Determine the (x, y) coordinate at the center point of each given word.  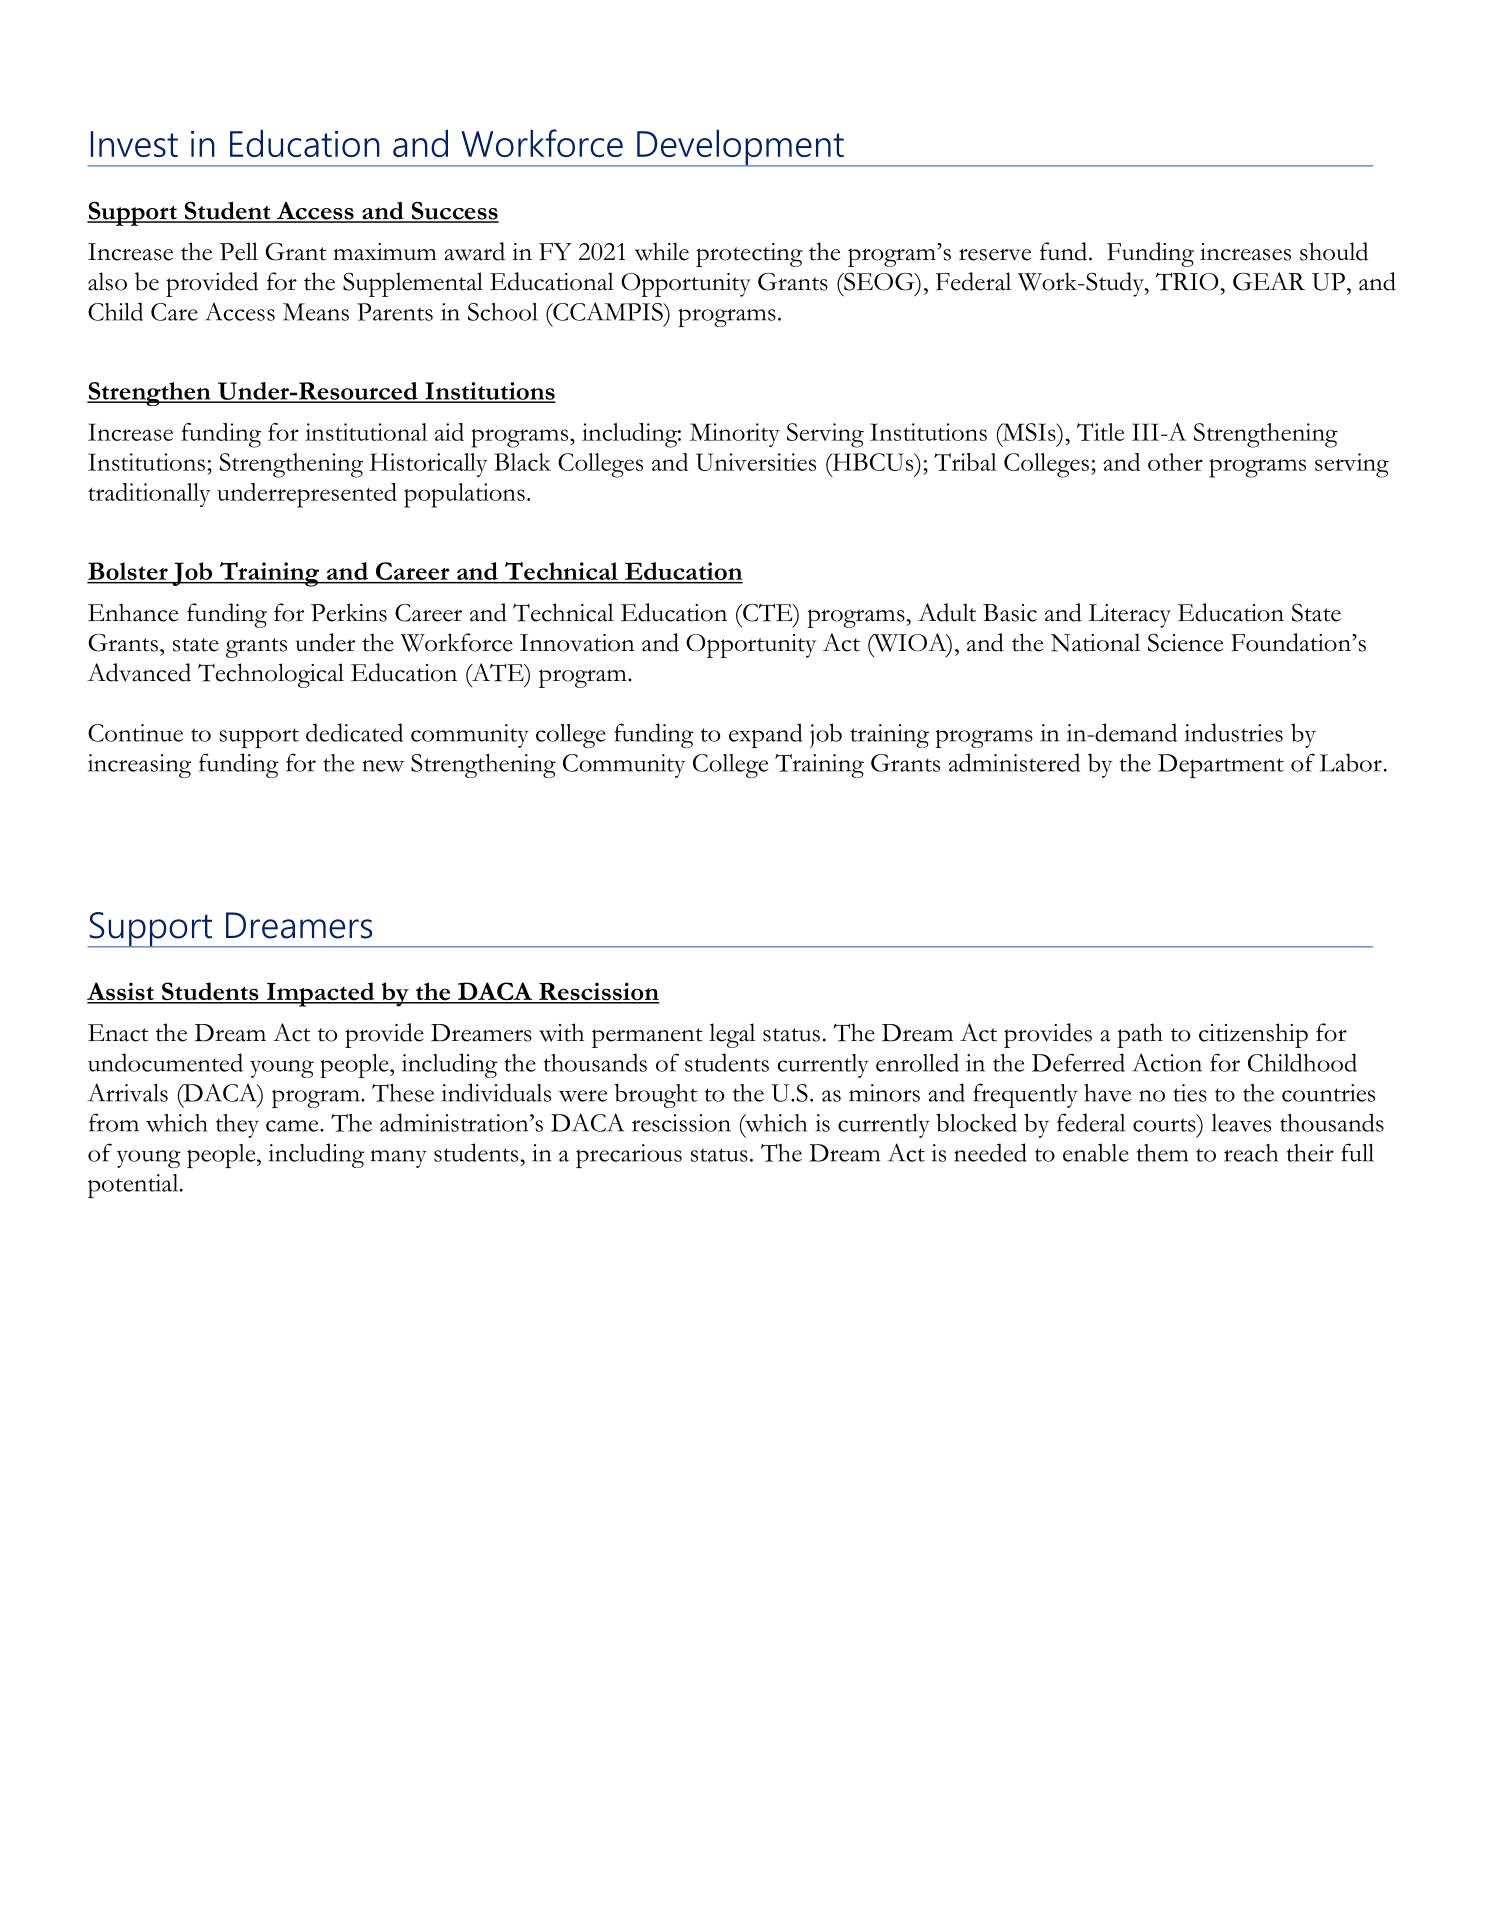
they (237, 1126)
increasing (139, 766)
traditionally (149, 495)
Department (1221, 766)
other (1175, 462)
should (1334, 251)
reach (1251, 1153)
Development (740, 148)
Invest (134, 144)
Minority (735, 435)
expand (765, 735)
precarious (629, 1156)
